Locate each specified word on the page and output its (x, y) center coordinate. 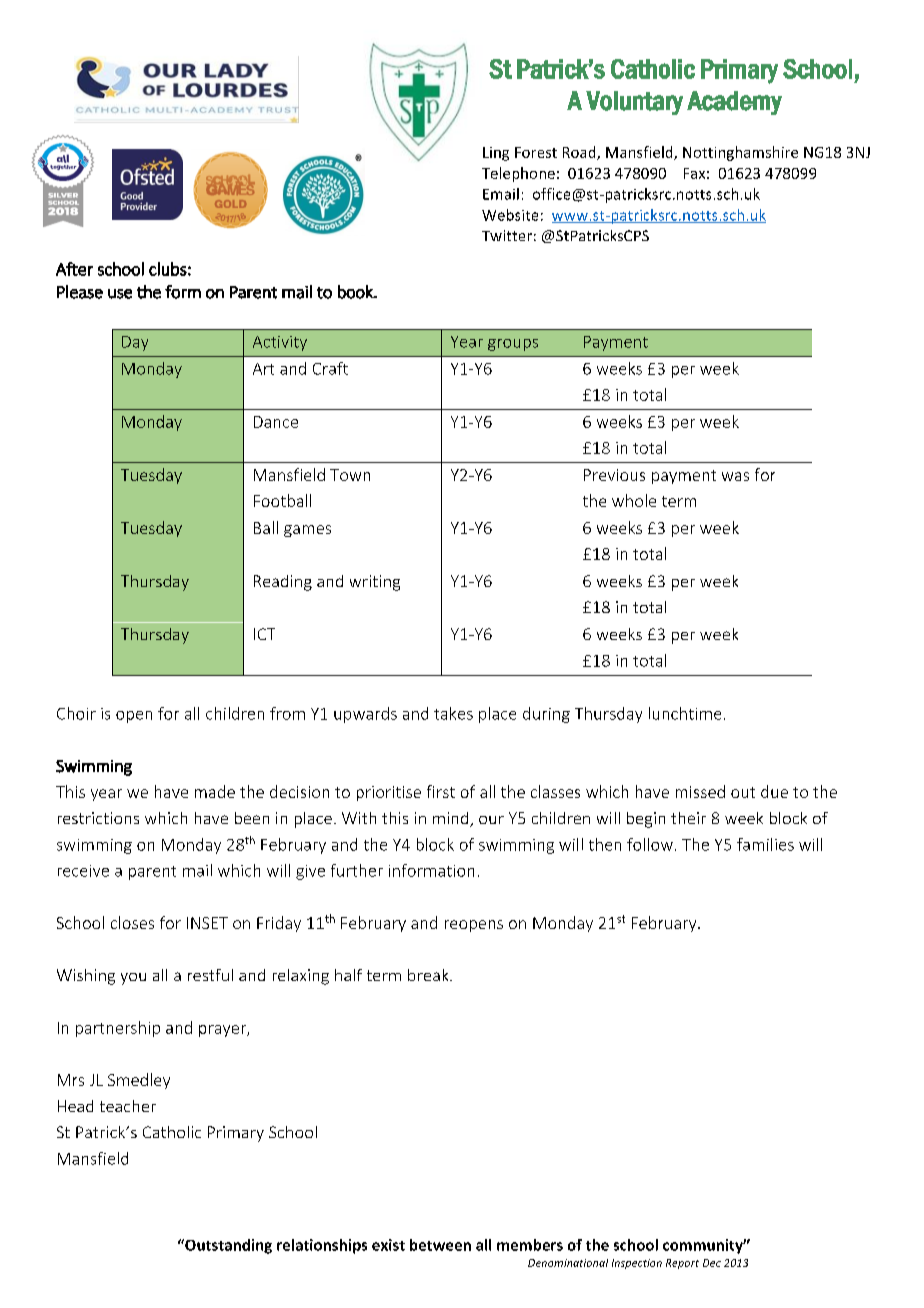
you (133, 979)
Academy (734, 103)
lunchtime (685, 713)
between (440, 1245)
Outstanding (227, 1246)
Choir (76, 713)
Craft (330, 368)
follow (650, 844)
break (429, 975)
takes (453, 713)
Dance (276, 422)
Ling (496, 154)
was (735, 476)
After (74, 269)
